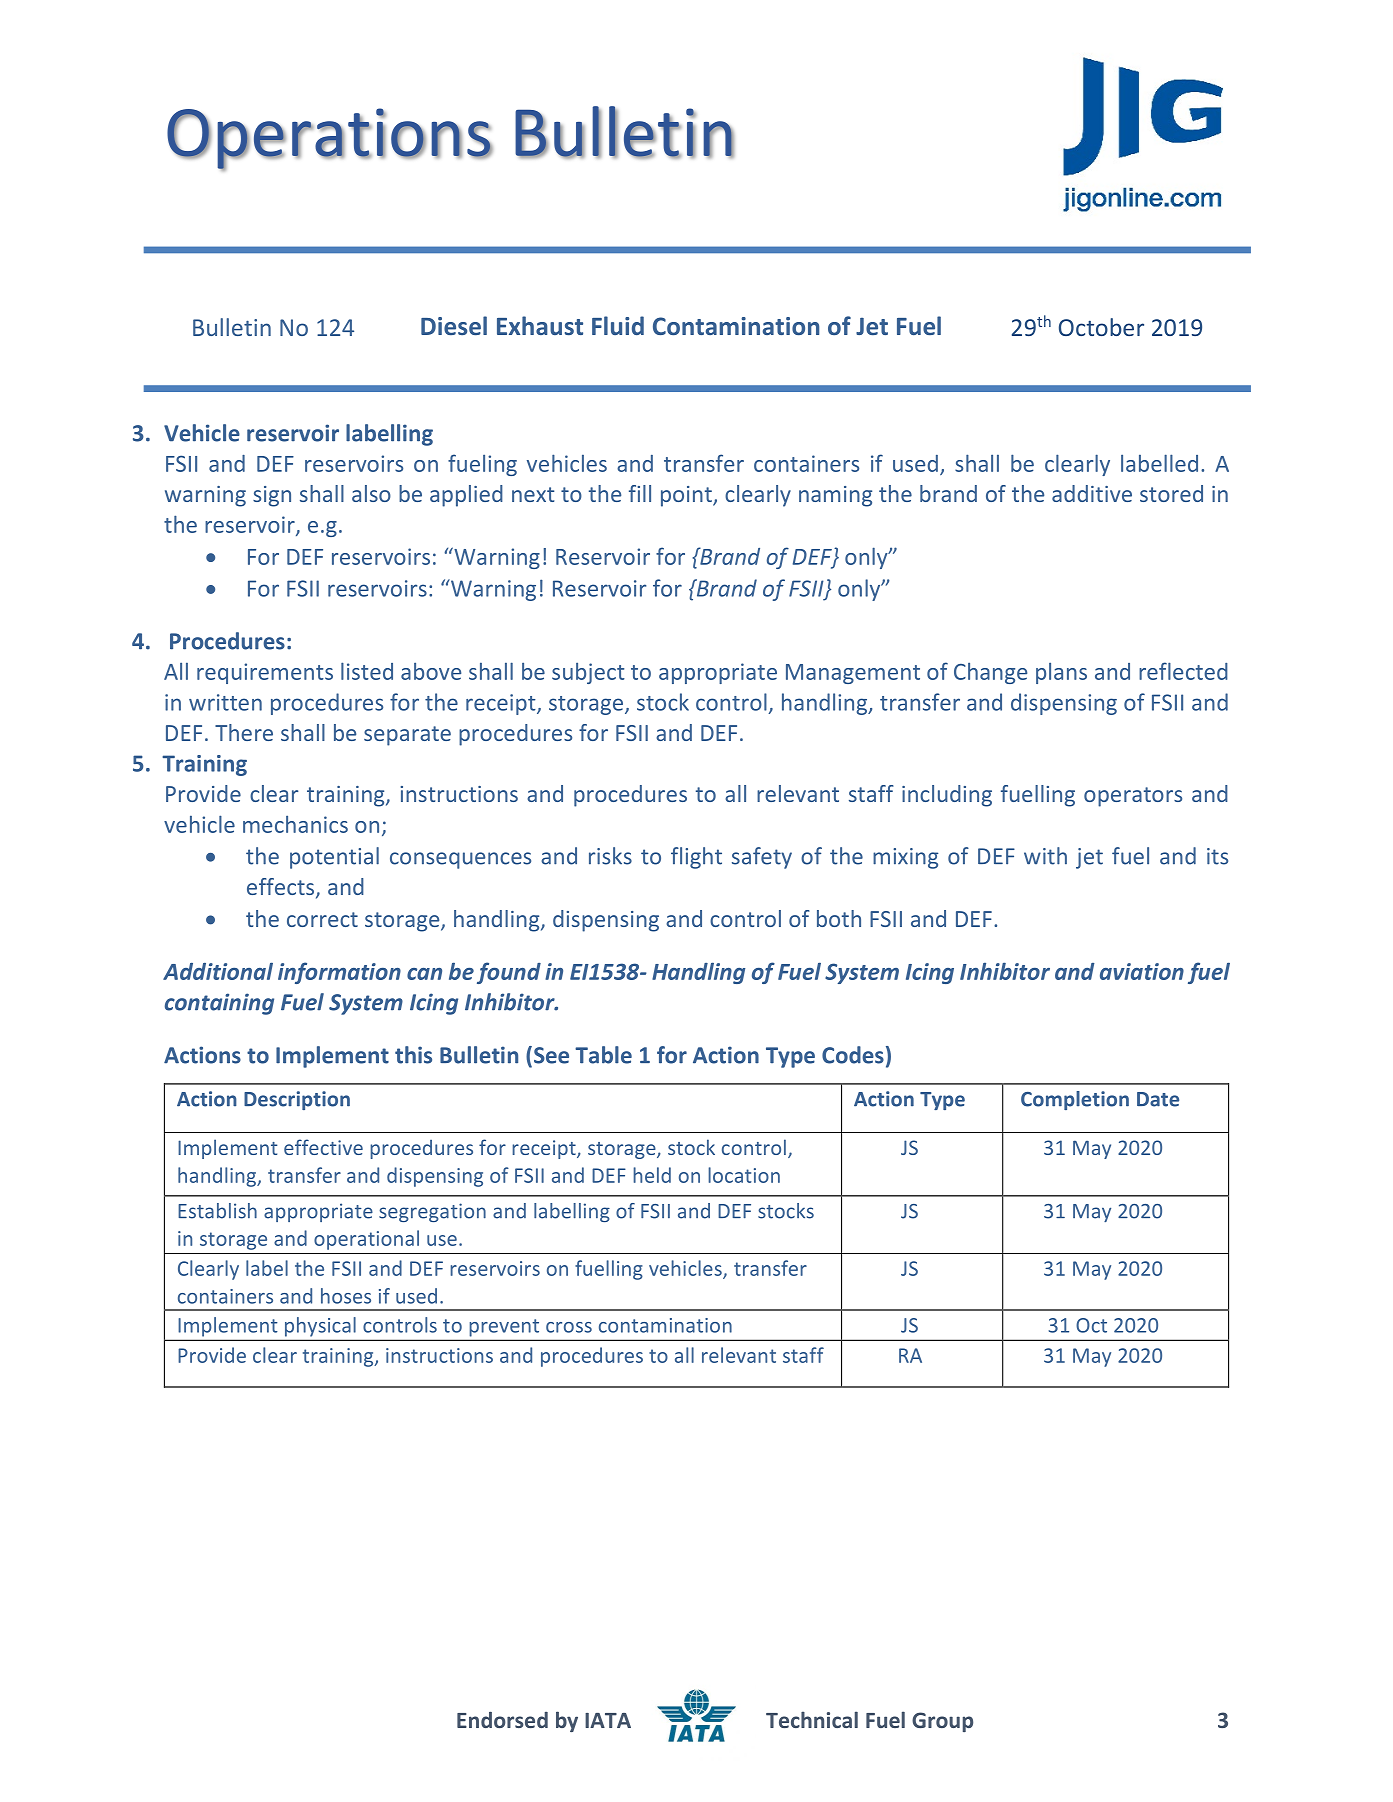 This image has height=1802, width=1393. What do you see at coordinates (696, 858) in the image?
I see `flight` at bounding box center [696, 858].
